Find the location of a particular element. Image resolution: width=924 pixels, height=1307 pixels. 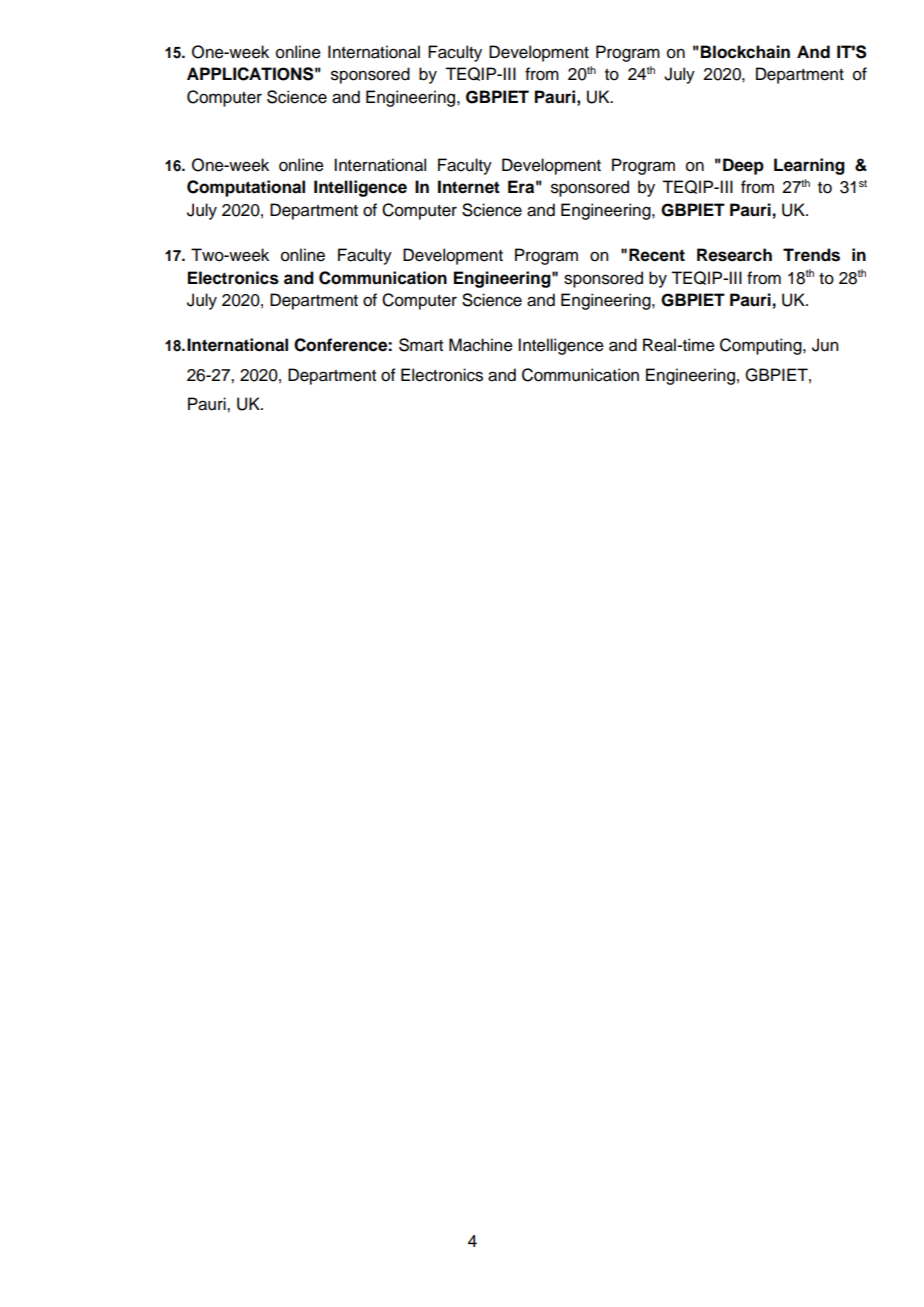

Smart is located at coordinates (421, 345).
